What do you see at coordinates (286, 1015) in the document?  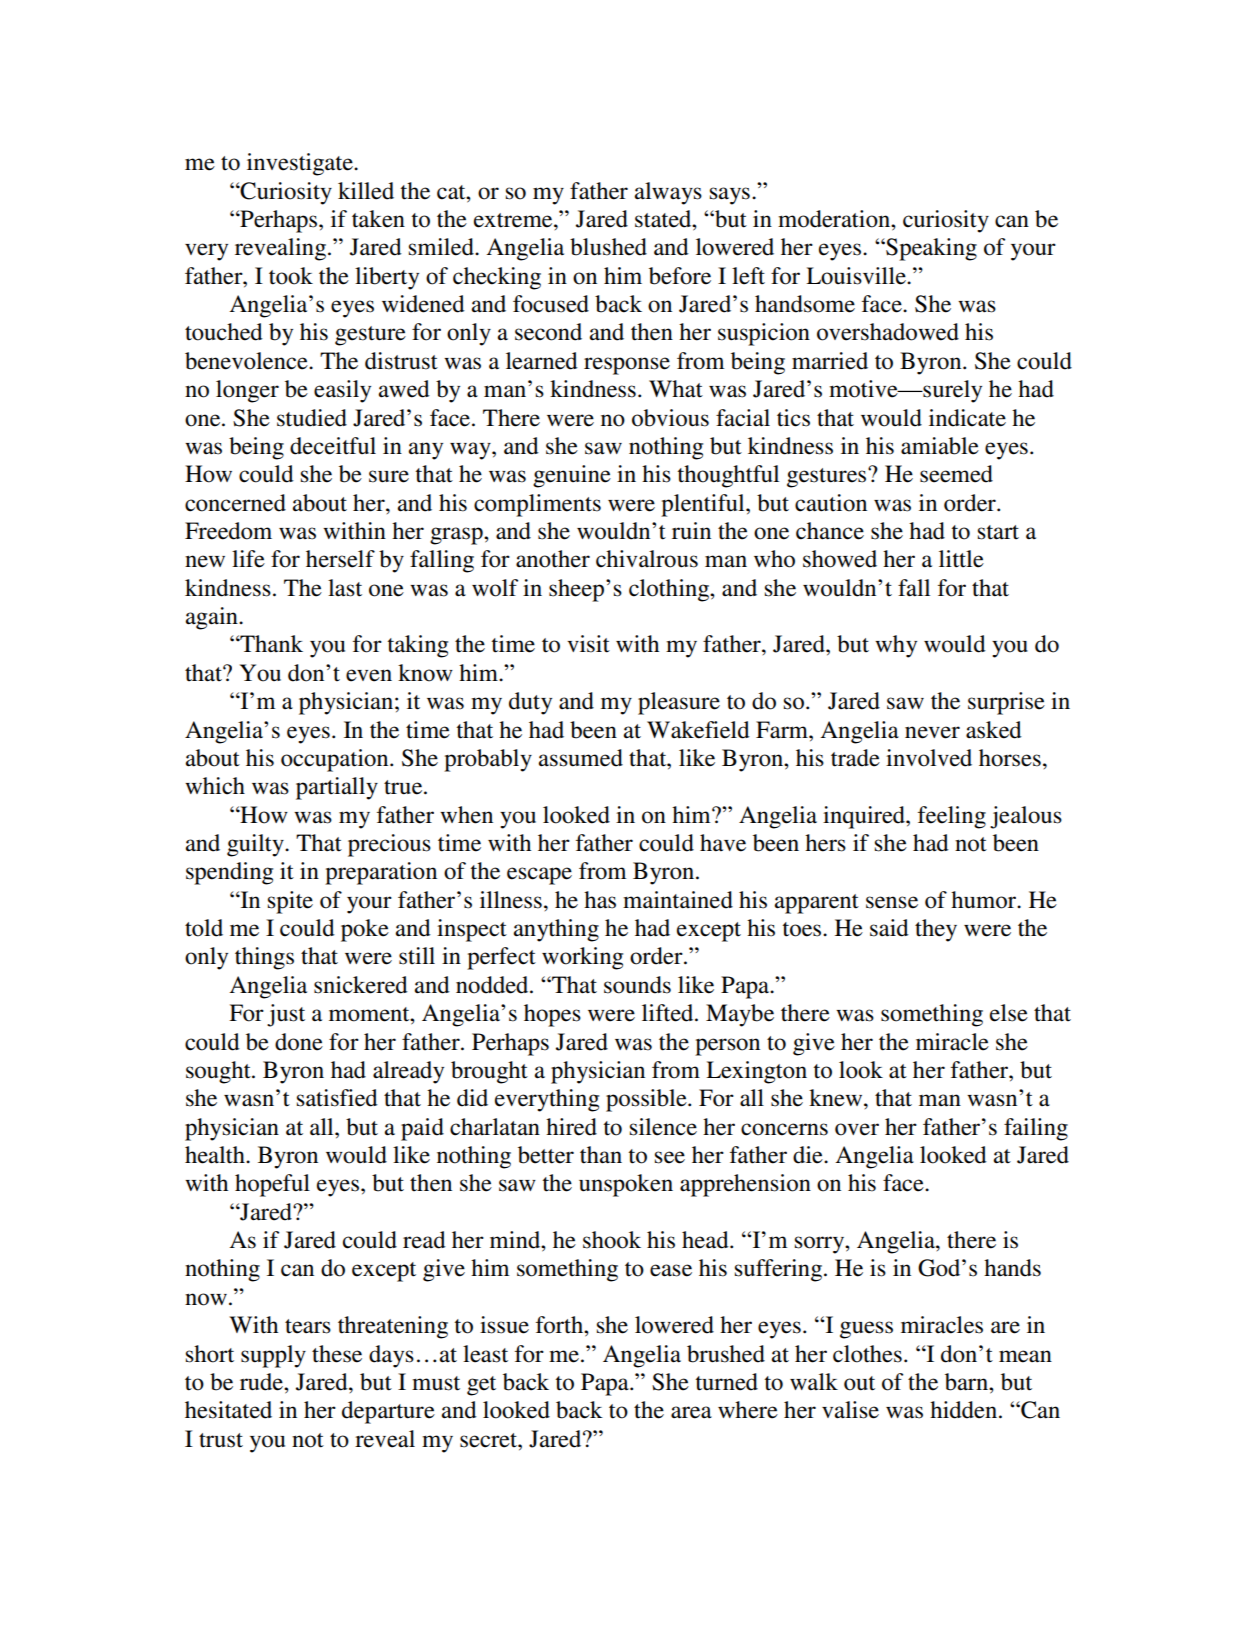 I see `just` at bounding box center [286, 1015].
